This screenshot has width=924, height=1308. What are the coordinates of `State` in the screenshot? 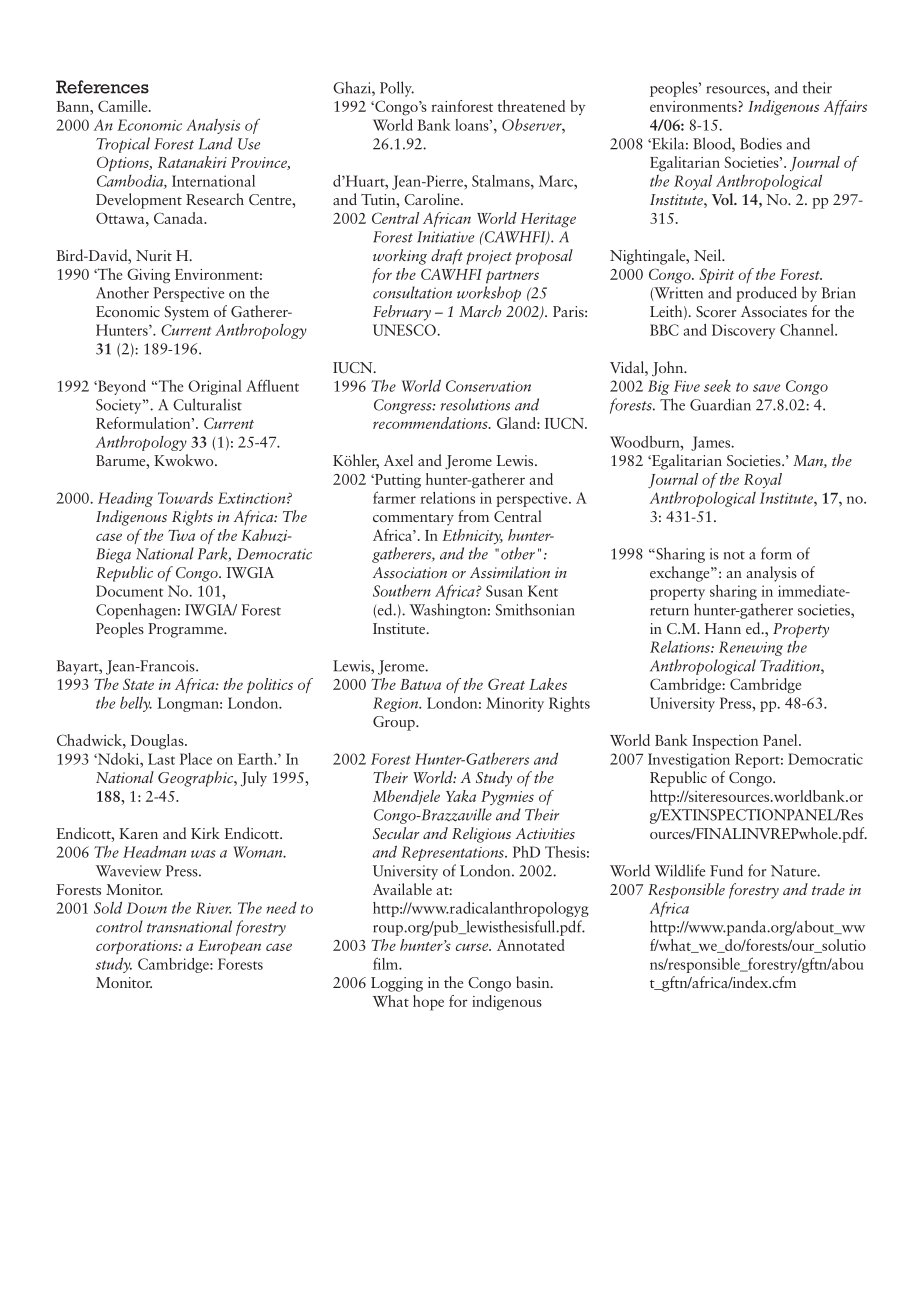 It's located at (138, 684).
